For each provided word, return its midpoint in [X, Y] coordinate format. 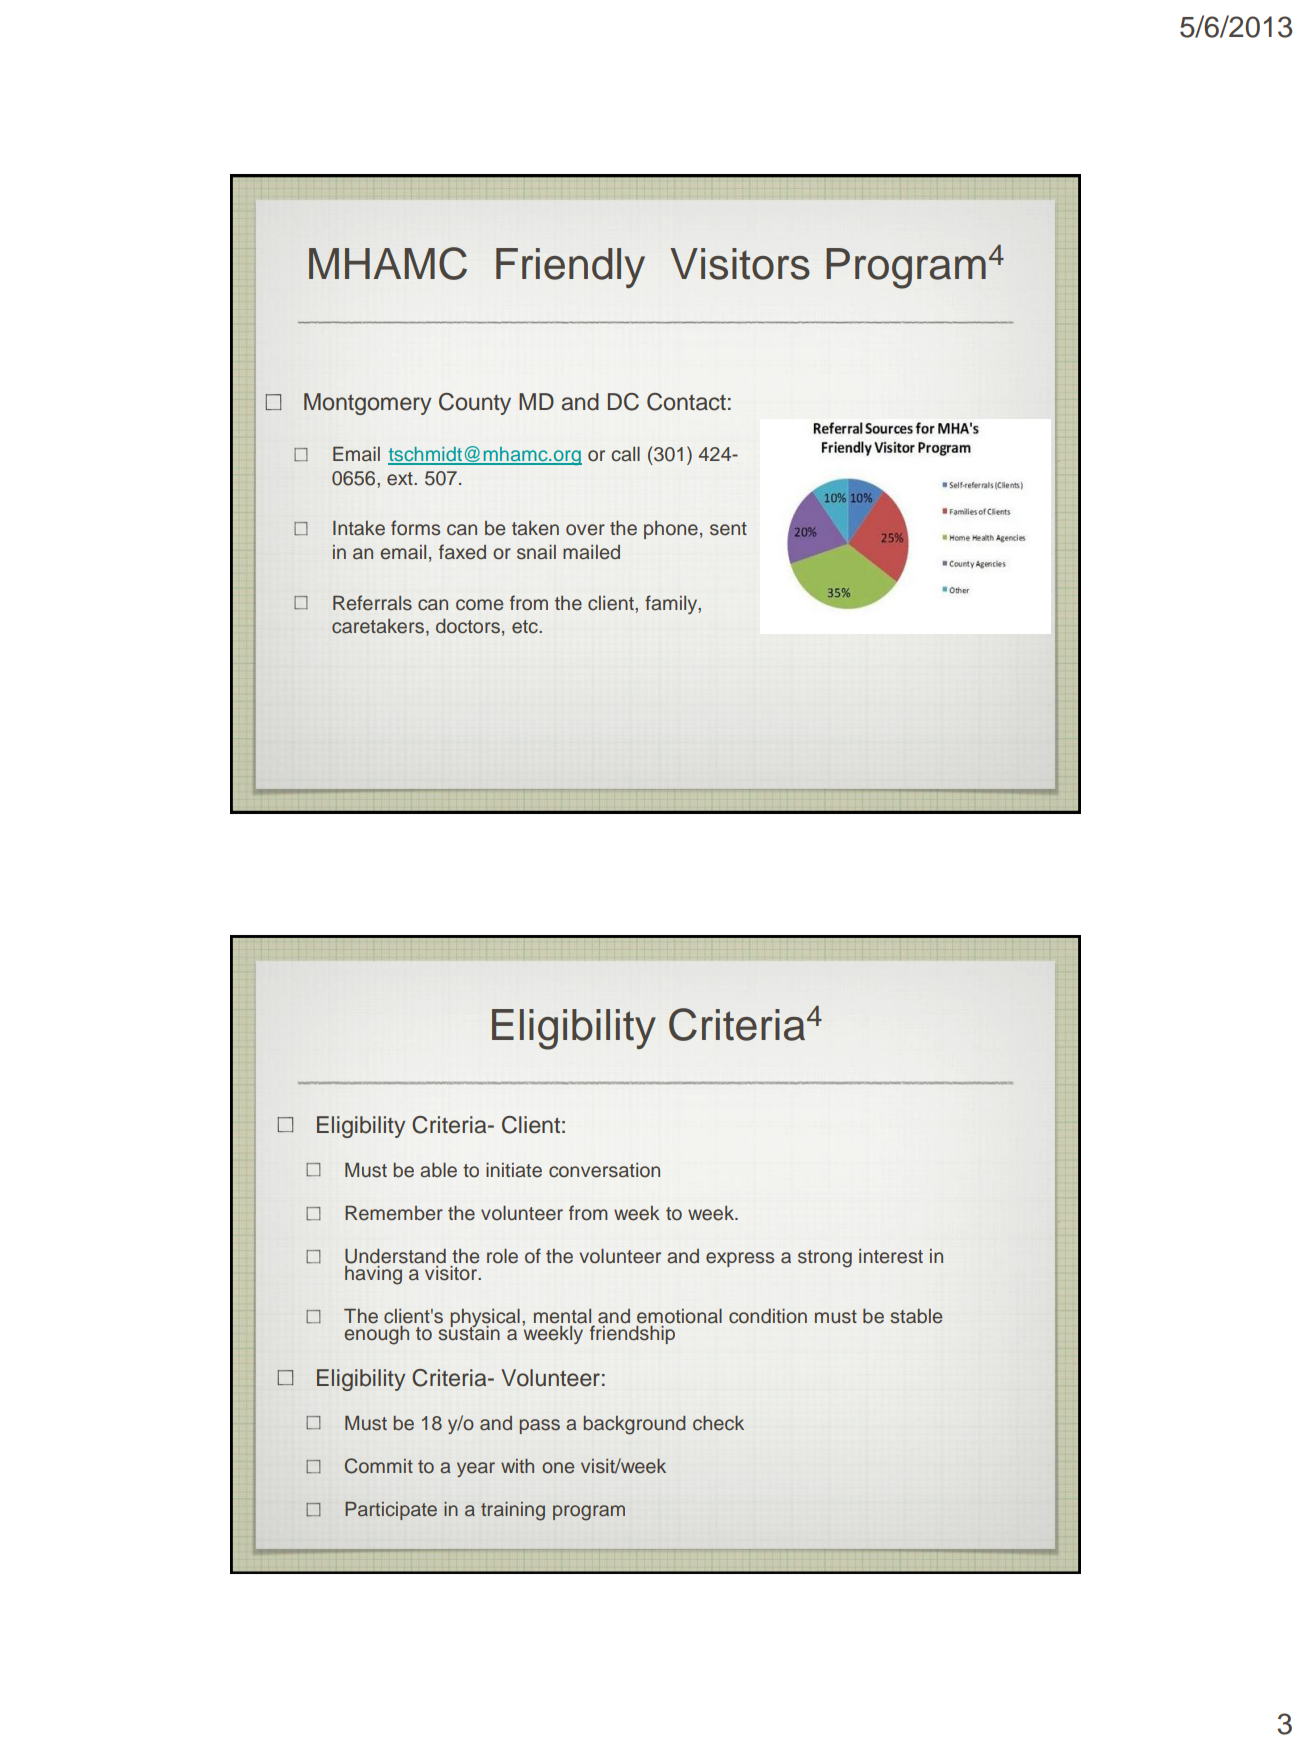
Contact [686, 402]
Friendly [570, 268]
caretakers [378, 626]
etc [526, 627]
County [475, 404]
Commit [379, 1466]
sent [728, 529]
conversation [604, 1170]
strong [825, 1259]
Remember [394, 1213]
